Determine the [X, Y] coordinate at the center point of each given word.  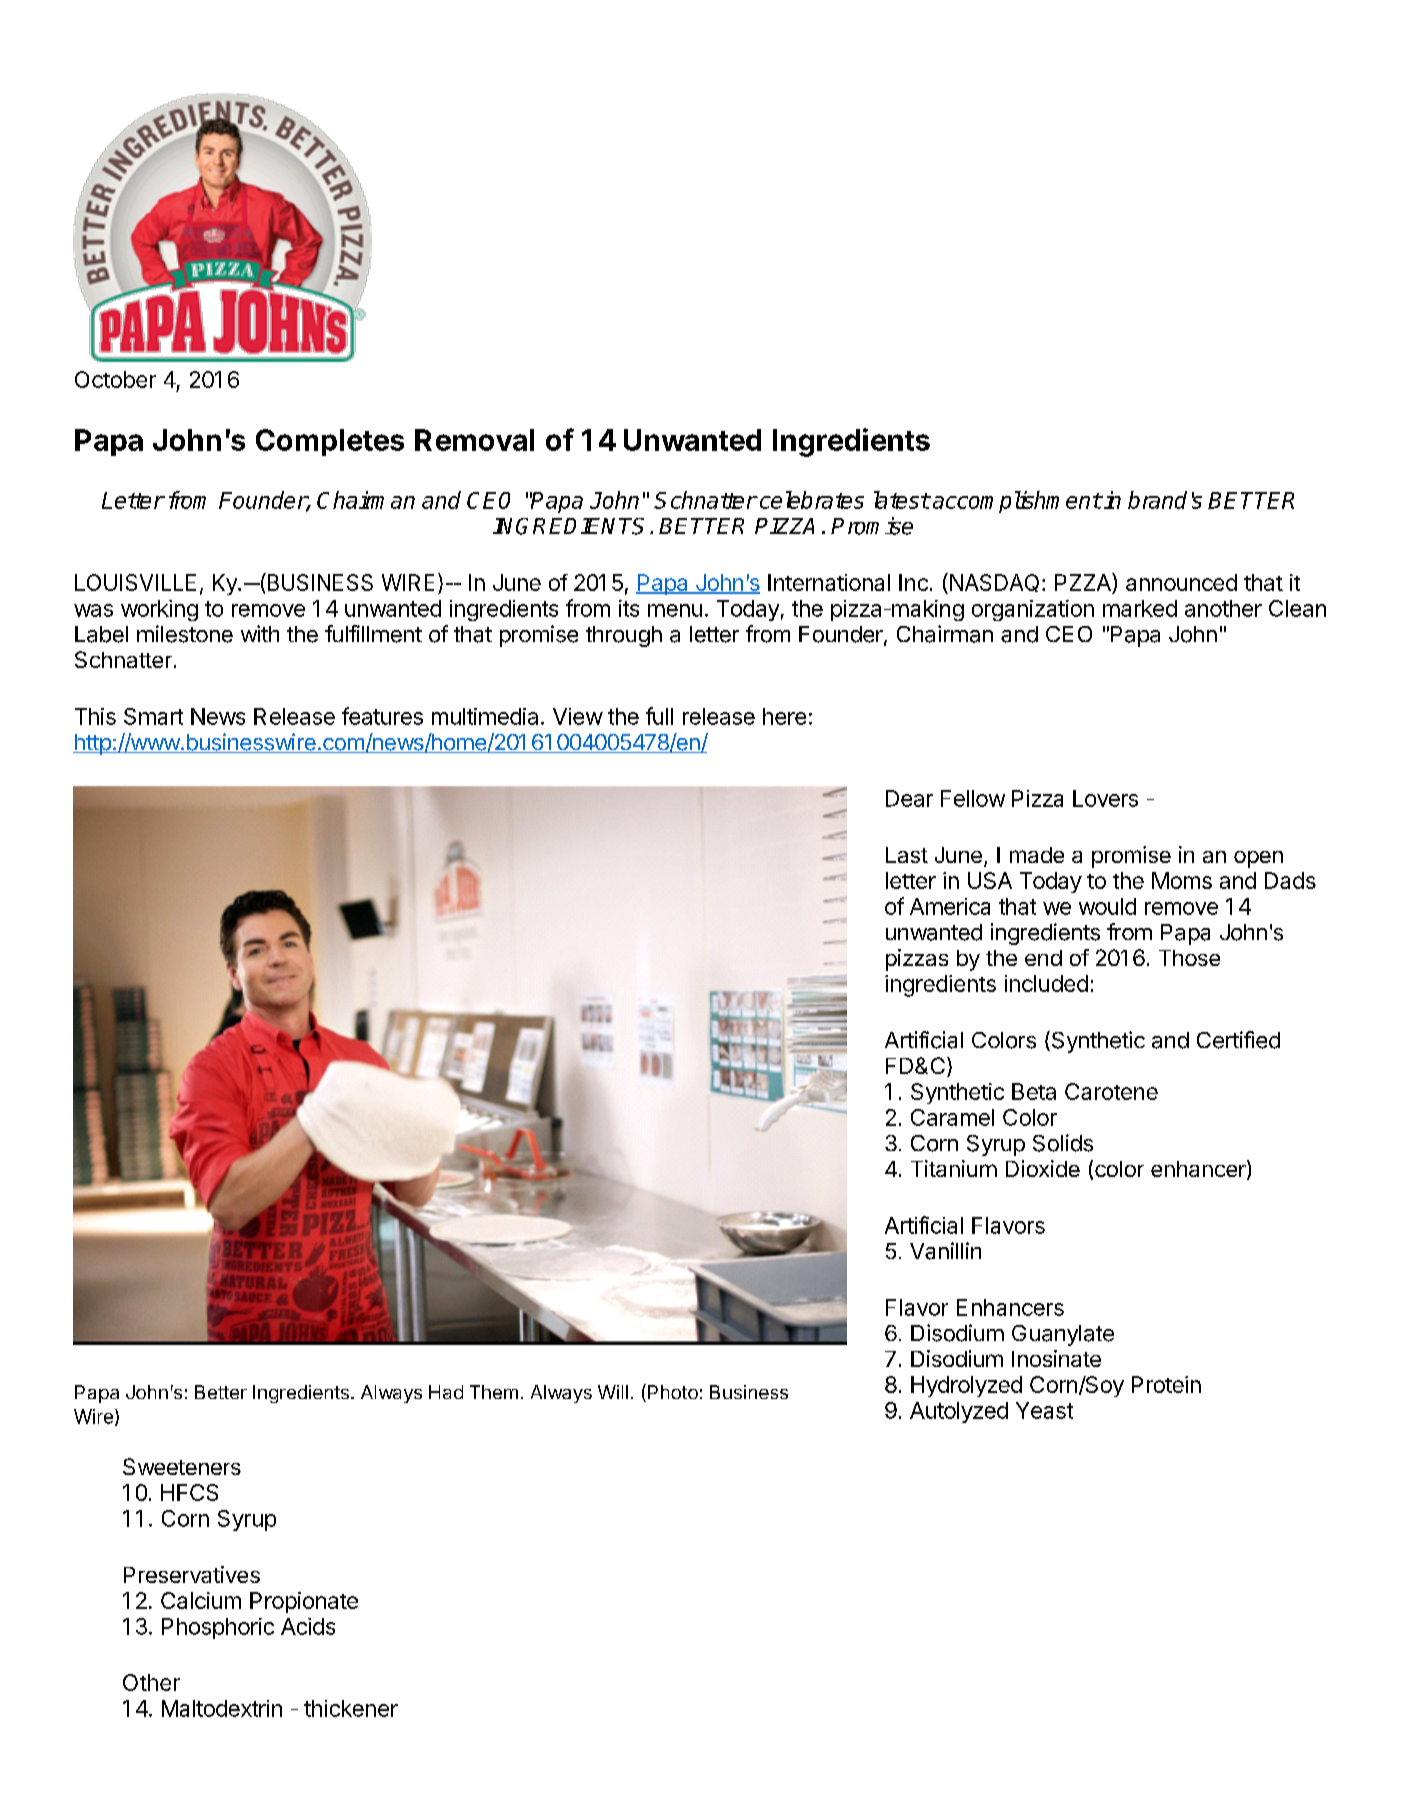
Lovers [1105, 798]
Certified [1238, 1040]
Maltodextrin [222, 1708]
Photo [673, 1392]
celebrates [812, 500]
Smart [153, 716]
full [659, 716]
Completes [330, 442]
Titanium [954, 1168]
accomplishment [1017, 502]
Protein [1166, 1384]
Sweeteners [182, 1466]
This [95, 716]
